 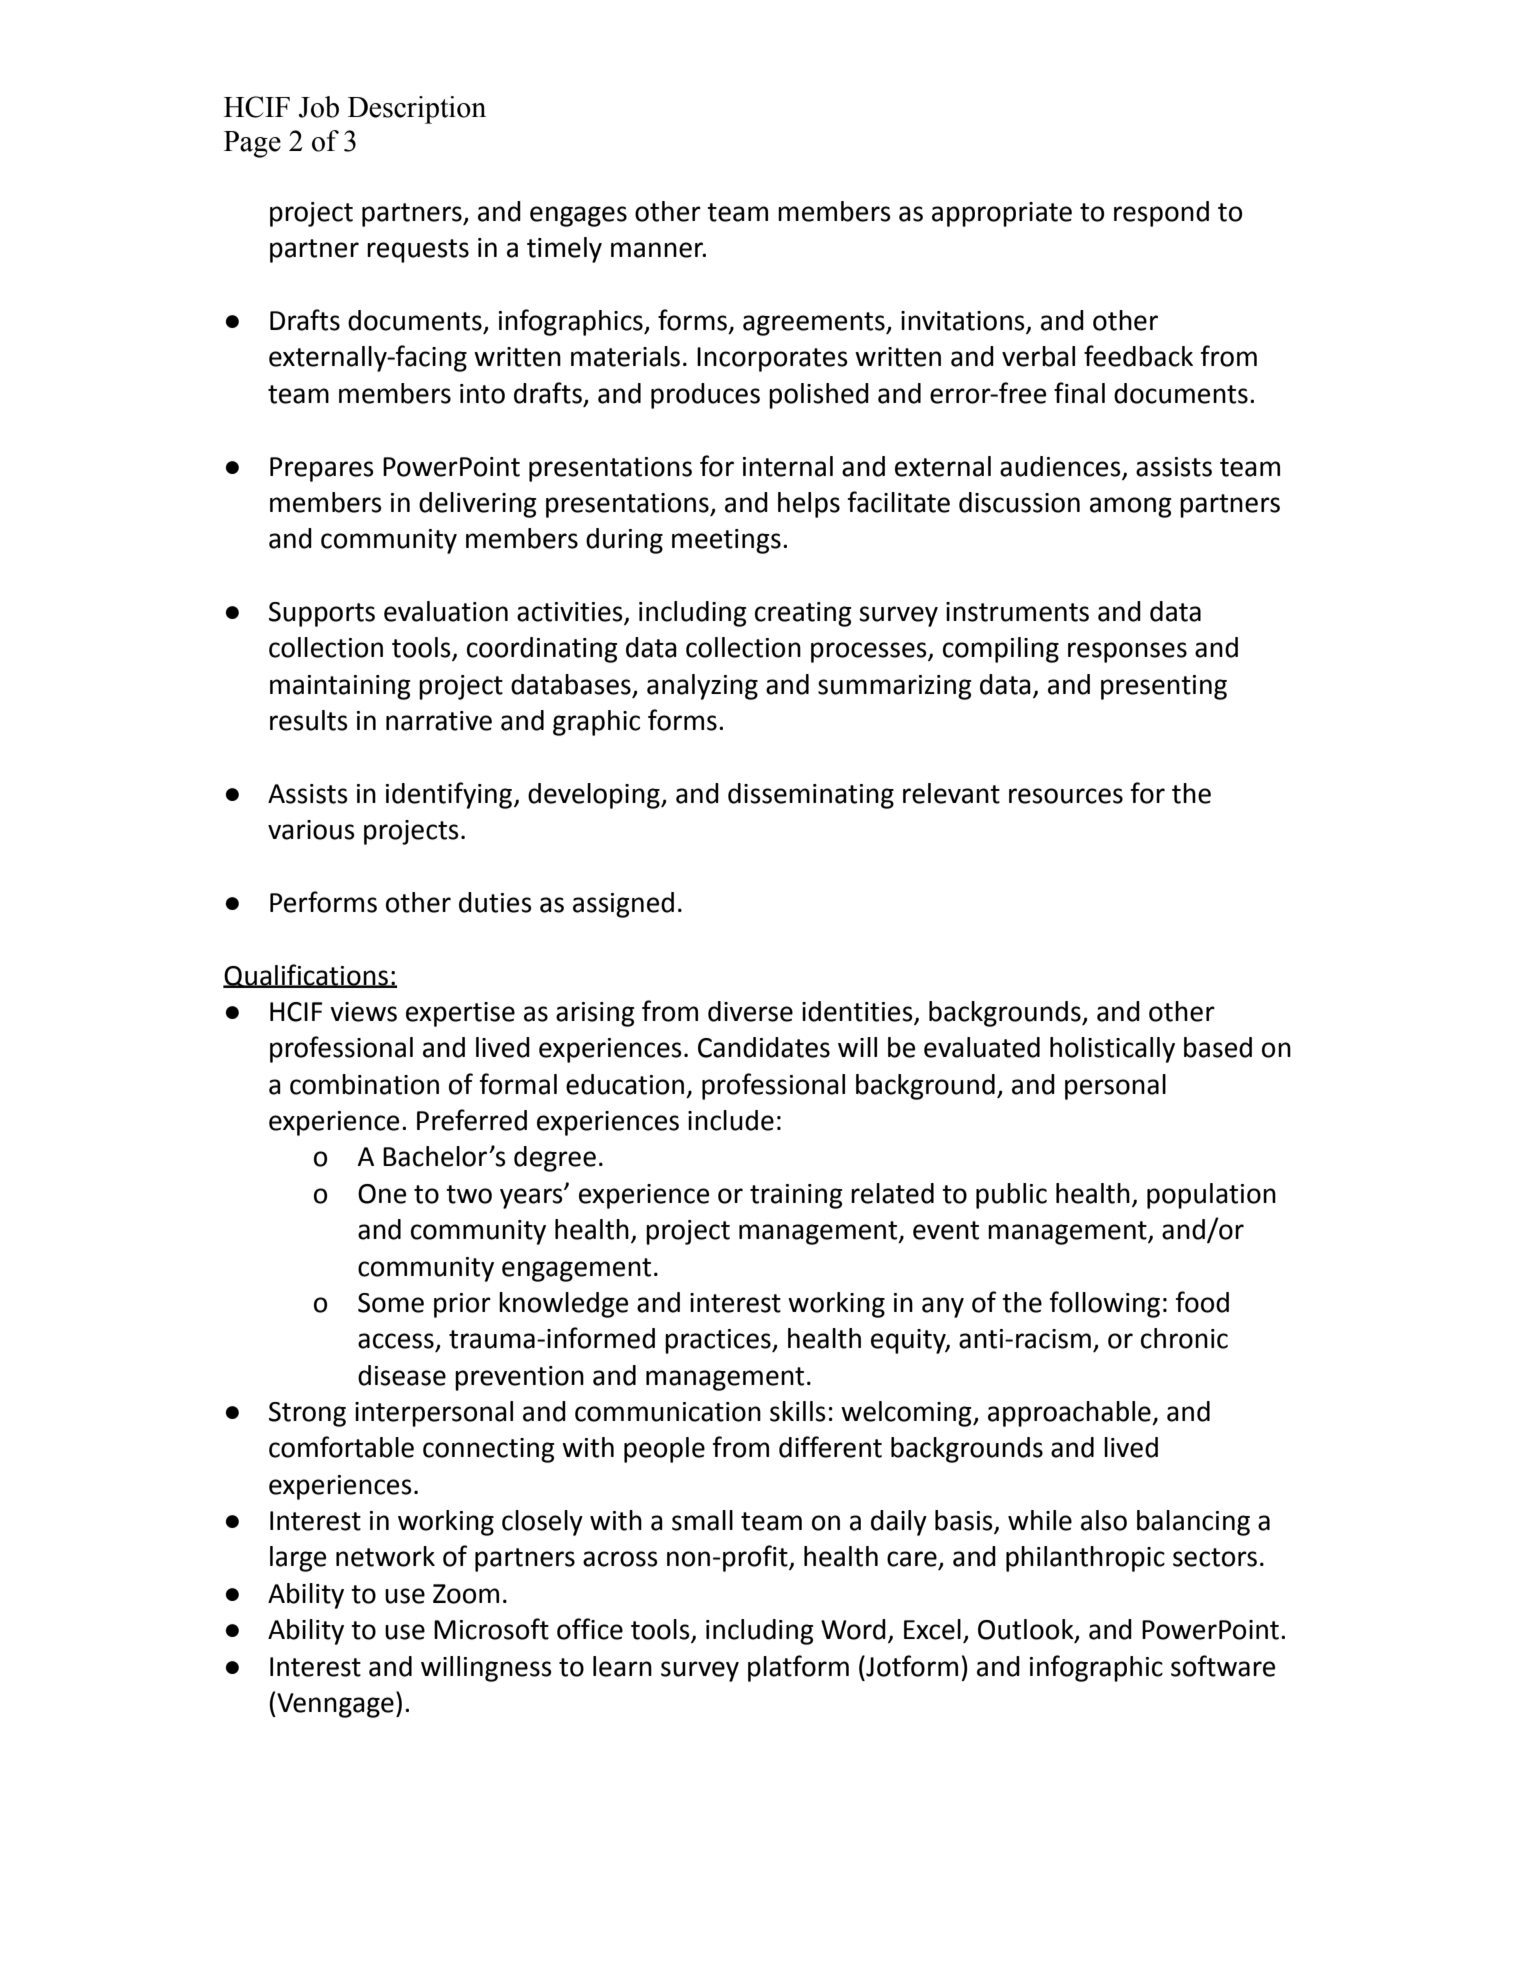 I want to click on holistically, so click(x=1112, y=1050).
